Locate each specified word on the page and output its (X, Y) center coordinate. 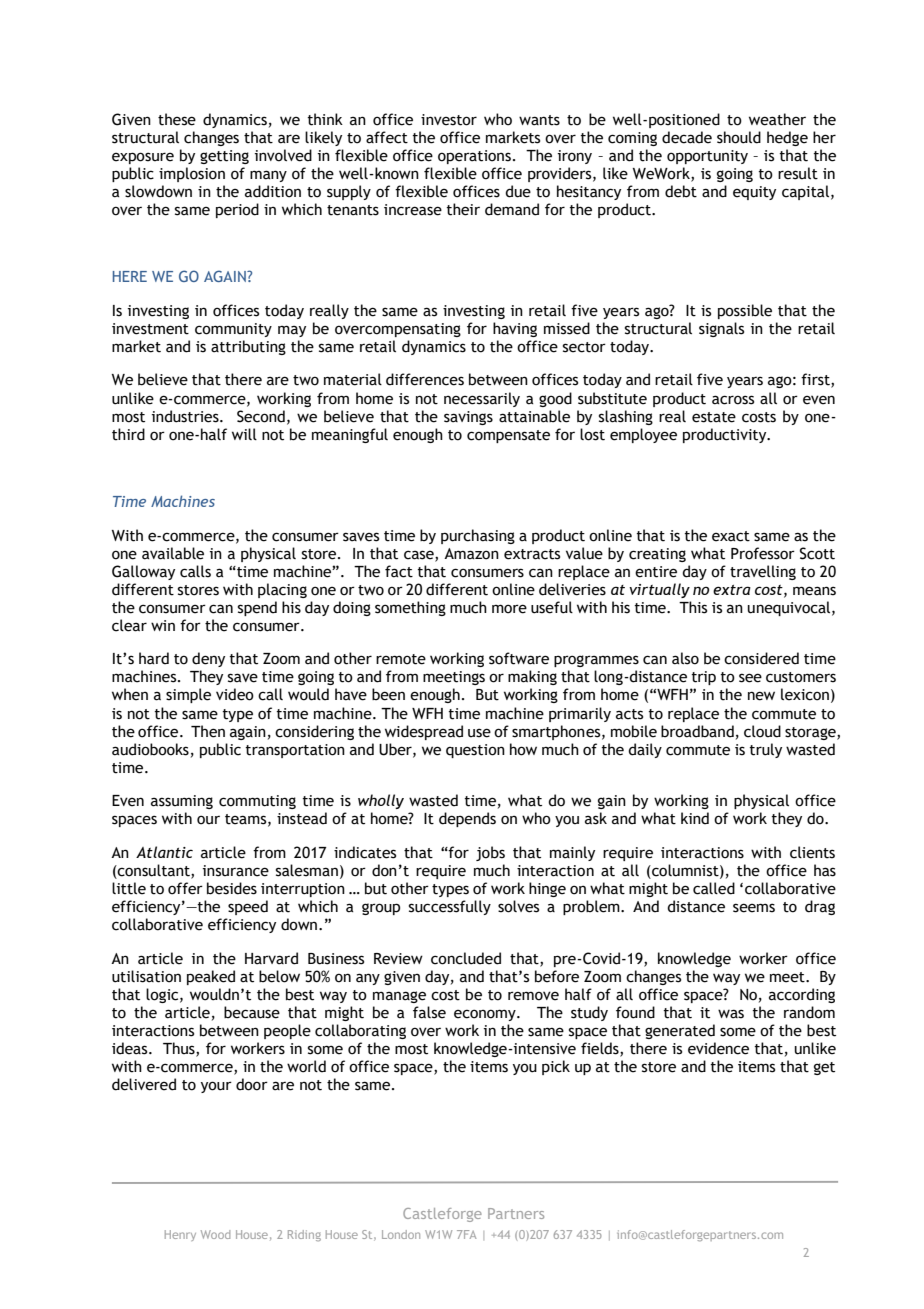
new (761, 696)
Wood (215, 1234)
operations (474, 157)
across (733, 400)
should (739, 137)
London (401, 1234)
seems (754, 908)
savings (468, 418)
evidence (718, 1048)
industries (186, 416)
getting (224, 157)
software (519, 658)
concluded (466, 958)
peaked (211, 977)
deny (208, 659)
